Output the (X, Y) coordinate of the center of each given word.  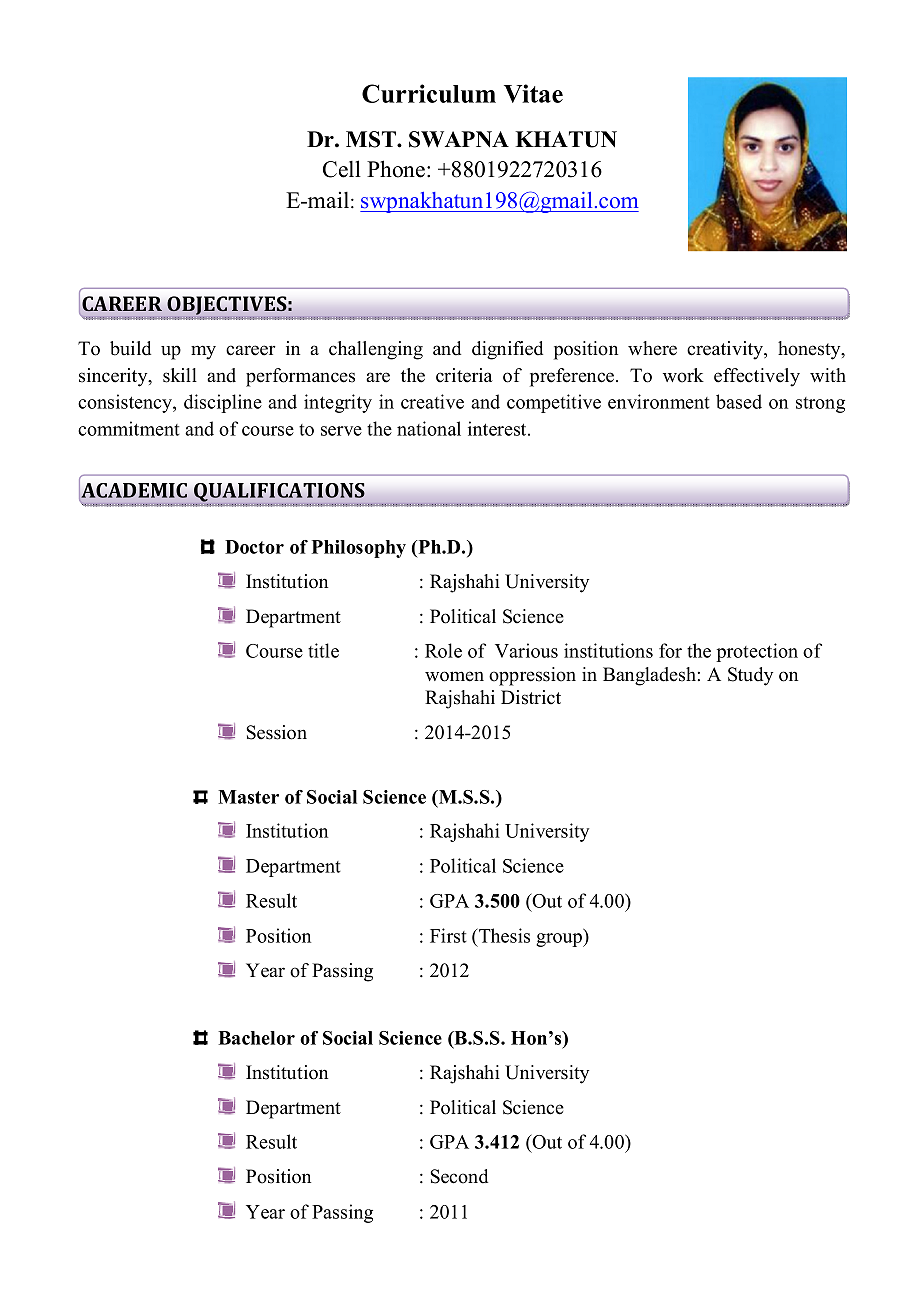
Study (750, 676)
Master (248, 797)
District (531, 697)
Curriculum (429, 93)
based (739, 401)
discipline (223, 403)
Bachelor (256, 1038)
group (560, 940)
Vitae (533, 93)
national (429, 428)
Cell (342, 169)
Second (459, 1176)
